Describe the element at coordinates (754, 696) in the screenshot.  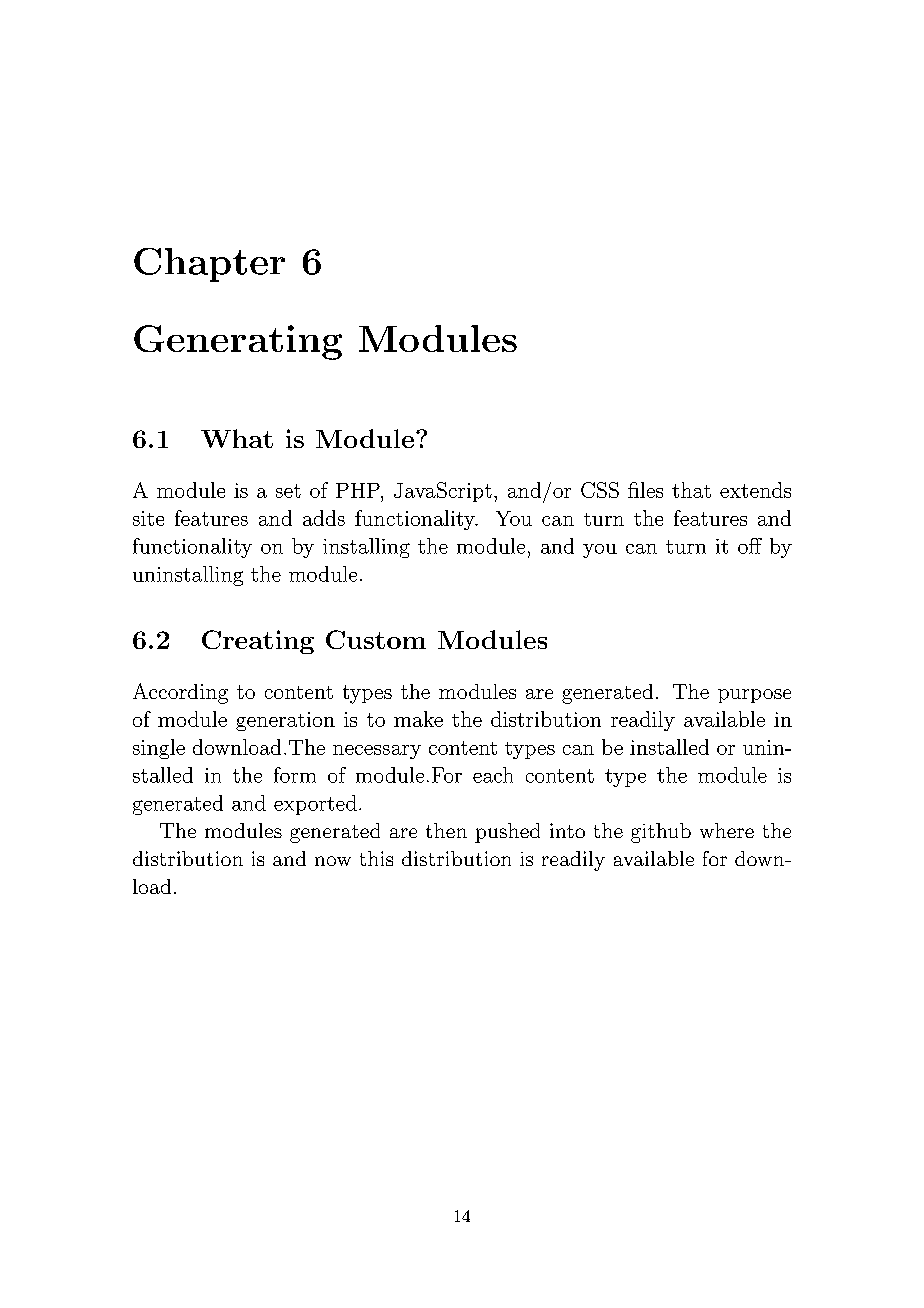
I see `purpose` at that location.
